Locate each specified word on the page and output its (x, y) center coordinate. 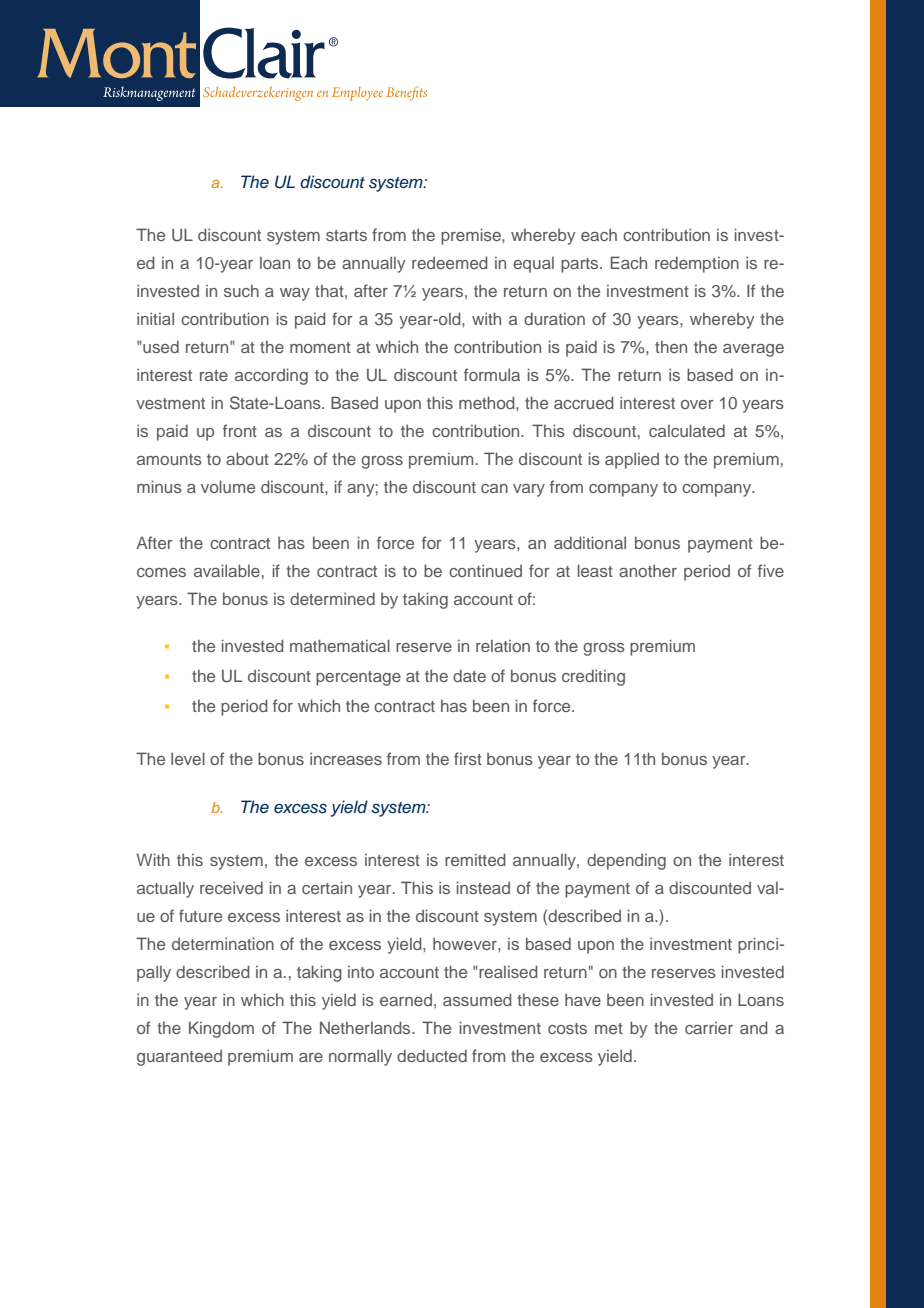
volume (228, 486)
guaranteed (179, 1058)
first (468, 758)
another (648, 570)
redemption (697, 264)
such (241, 291)
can (494, 488)
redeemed (450, 262)
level (188, 758)
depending (626, 861)
